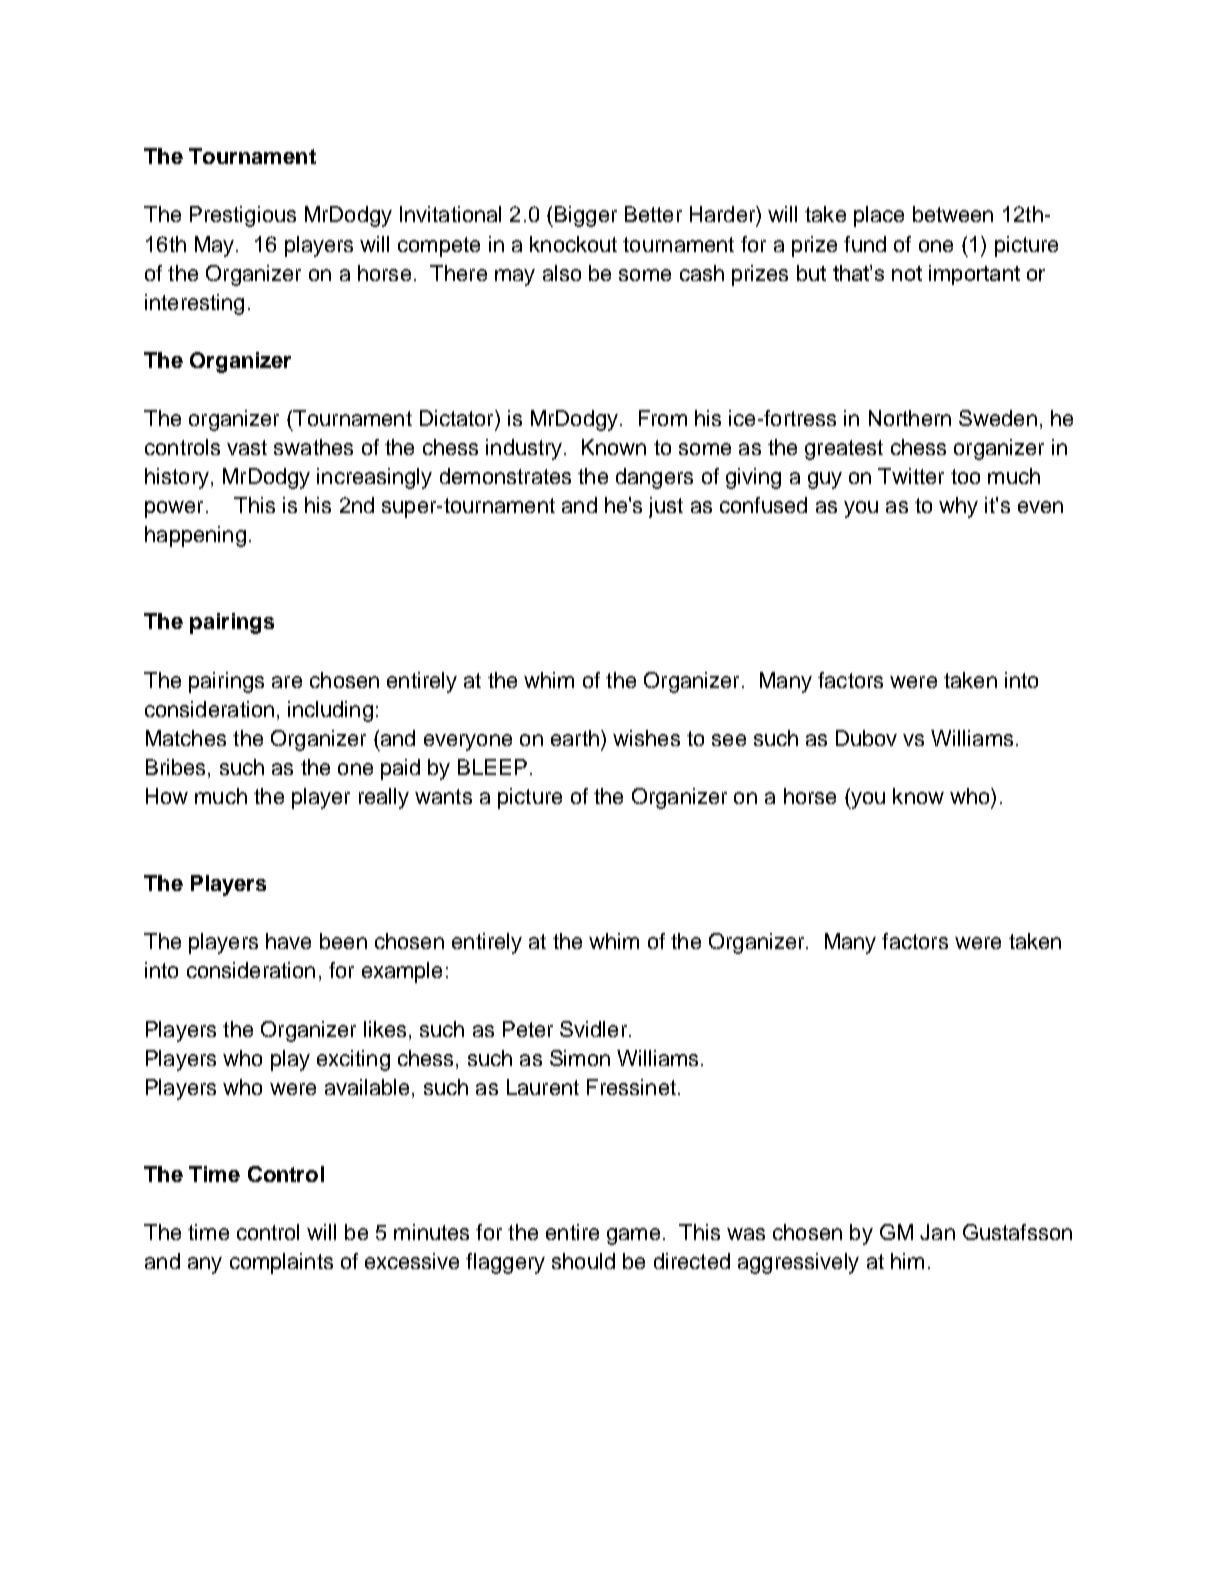  What do you see at coordinates (243, 216) in the document?
I see `Prestigious` at bounding box center [243, 216].
